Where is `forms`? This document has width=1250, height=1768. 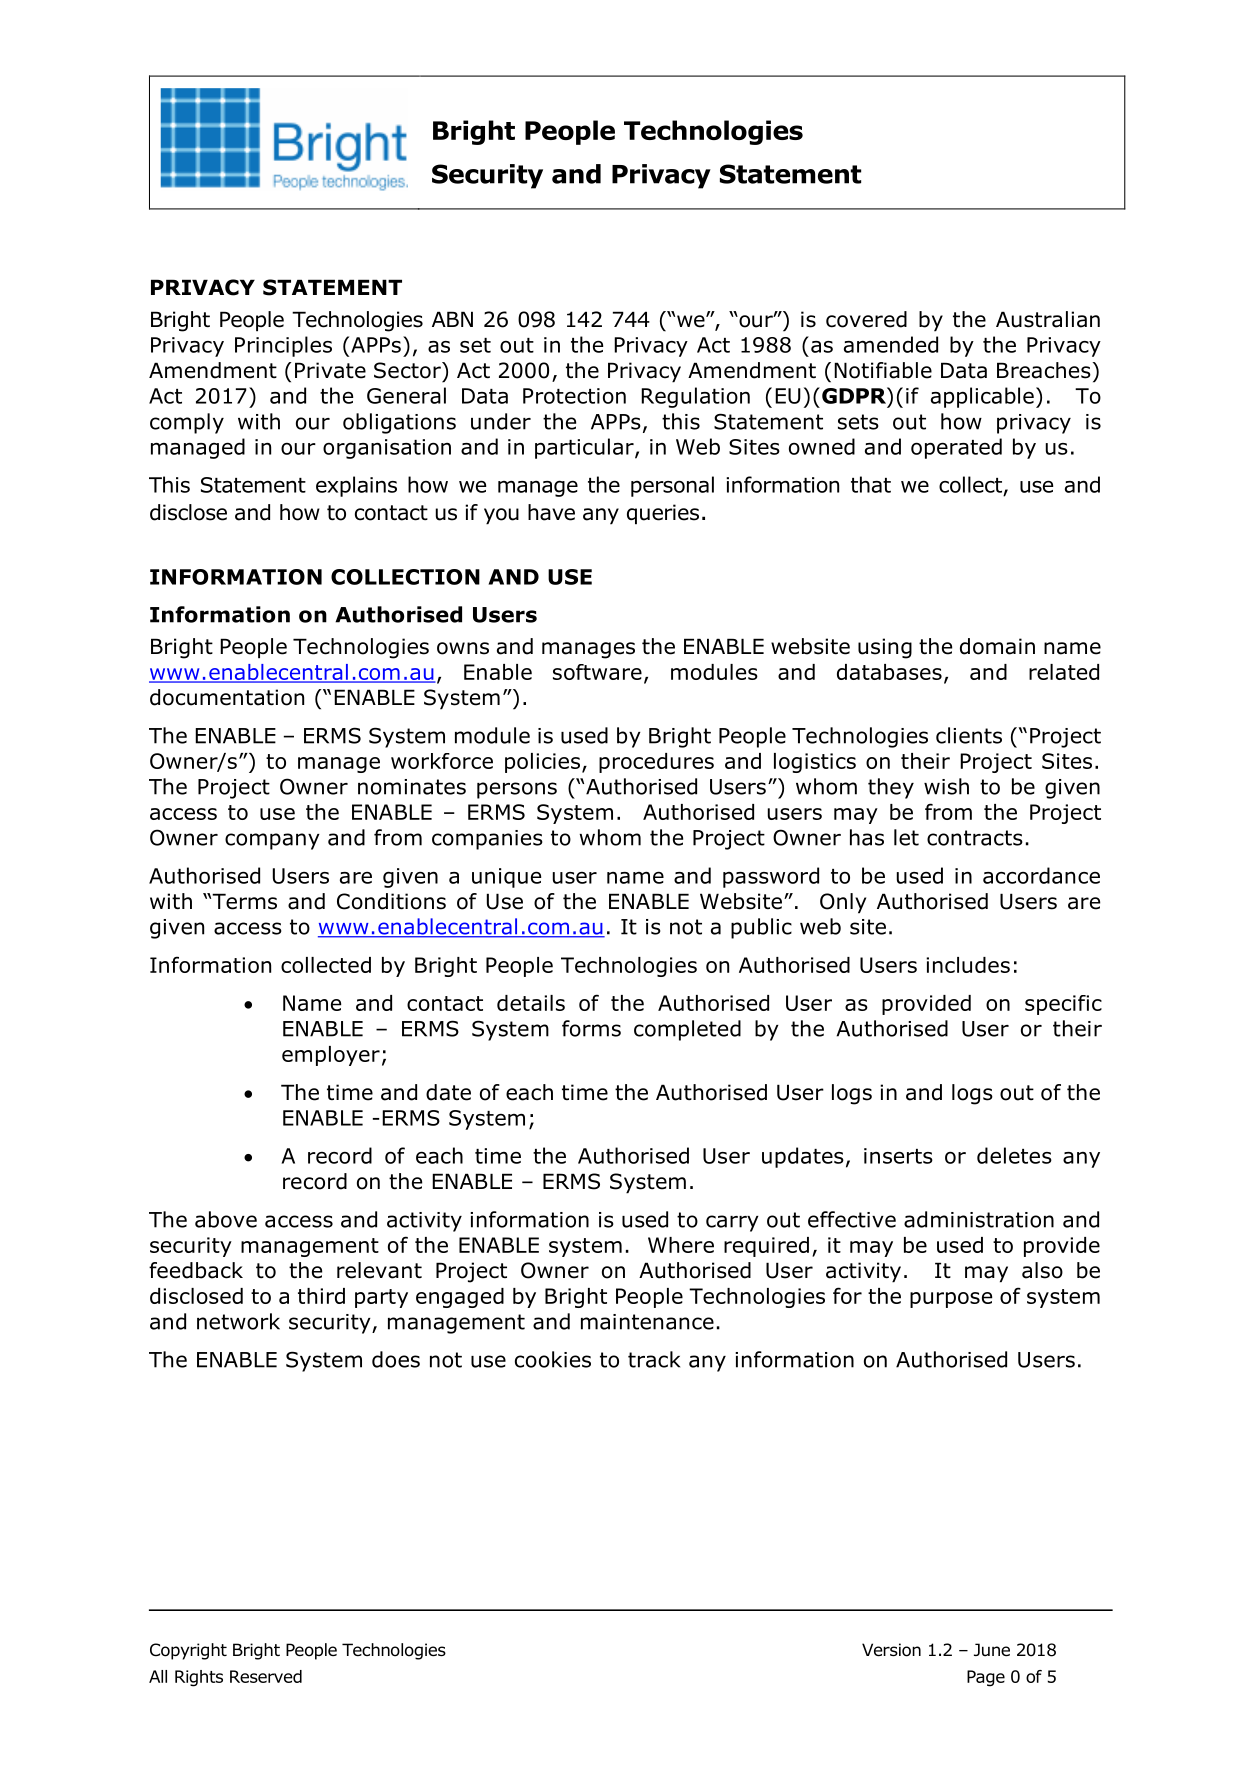
forms is located at coordinates (591, 1028).
